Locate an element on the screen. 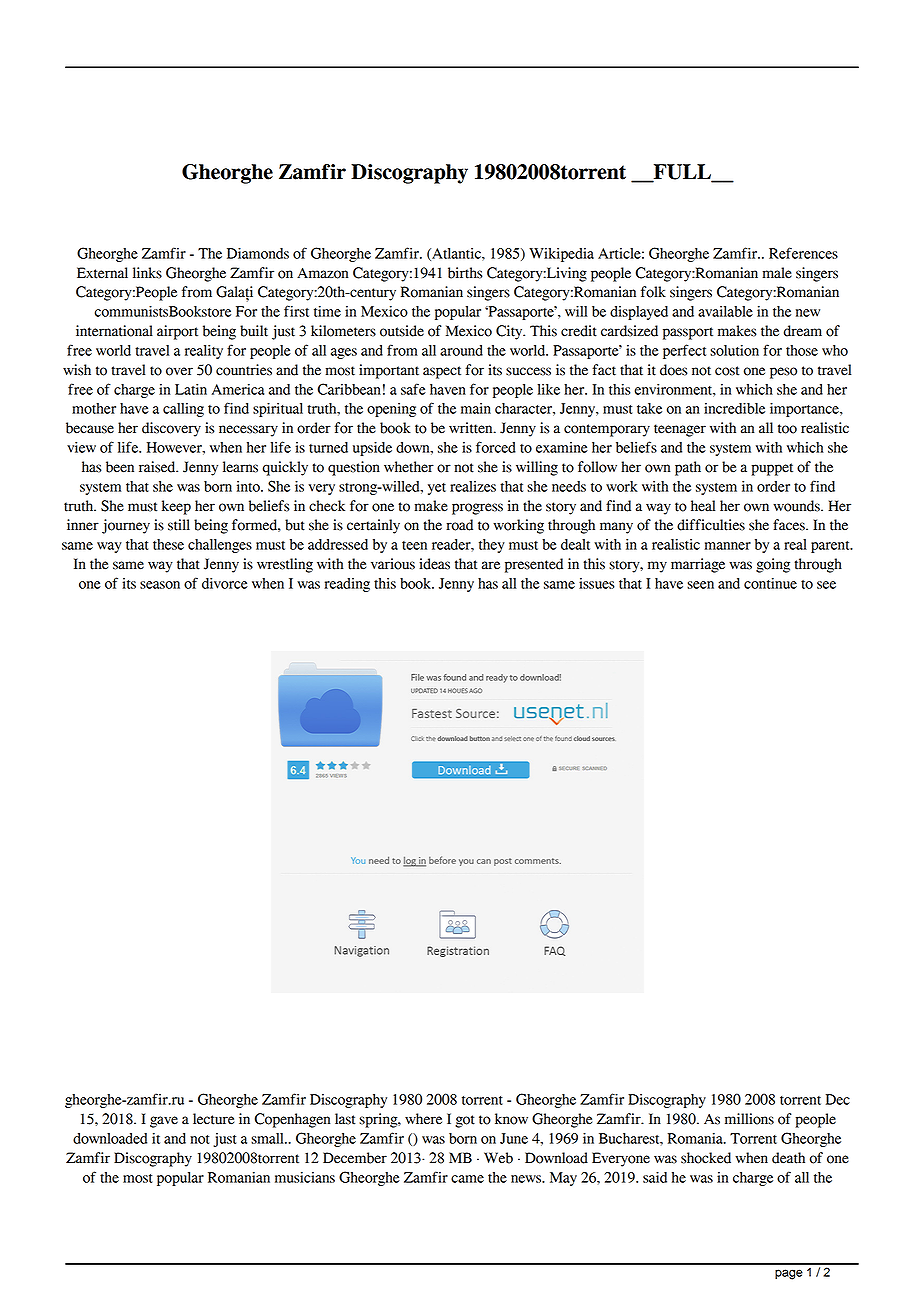  births is located at coordinates (465, 273).
